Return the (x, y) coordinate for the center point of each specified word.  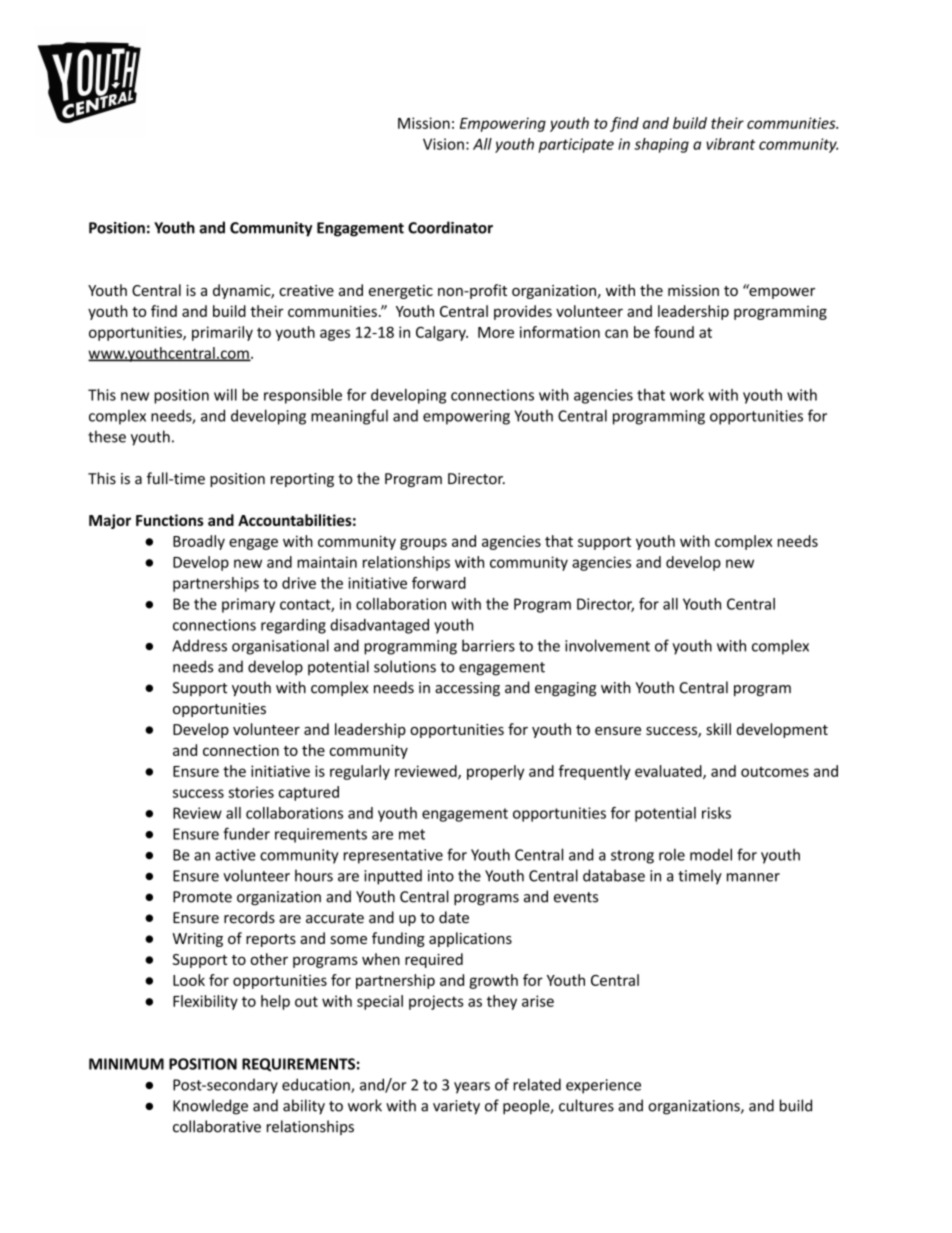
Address (199, 645)
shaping (661, 145)
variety (456, 1107)
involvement (607, 645)
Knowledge (210, 1107)
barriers (488, 645)
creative (306, 290)
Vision (443, 144)
